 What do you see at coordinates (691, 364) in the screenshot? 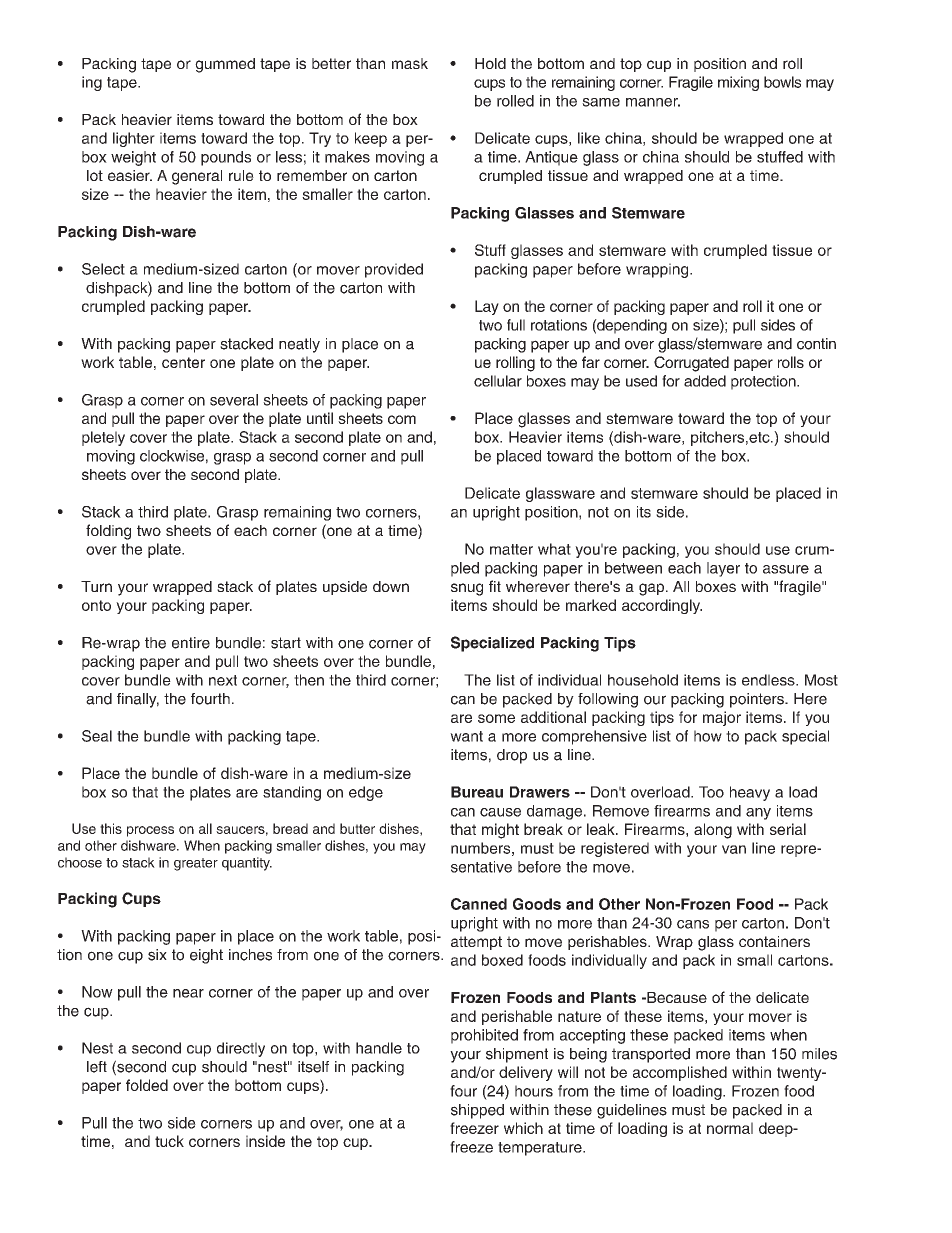
I see `Corrugated` at bounding box center [691, 364].
